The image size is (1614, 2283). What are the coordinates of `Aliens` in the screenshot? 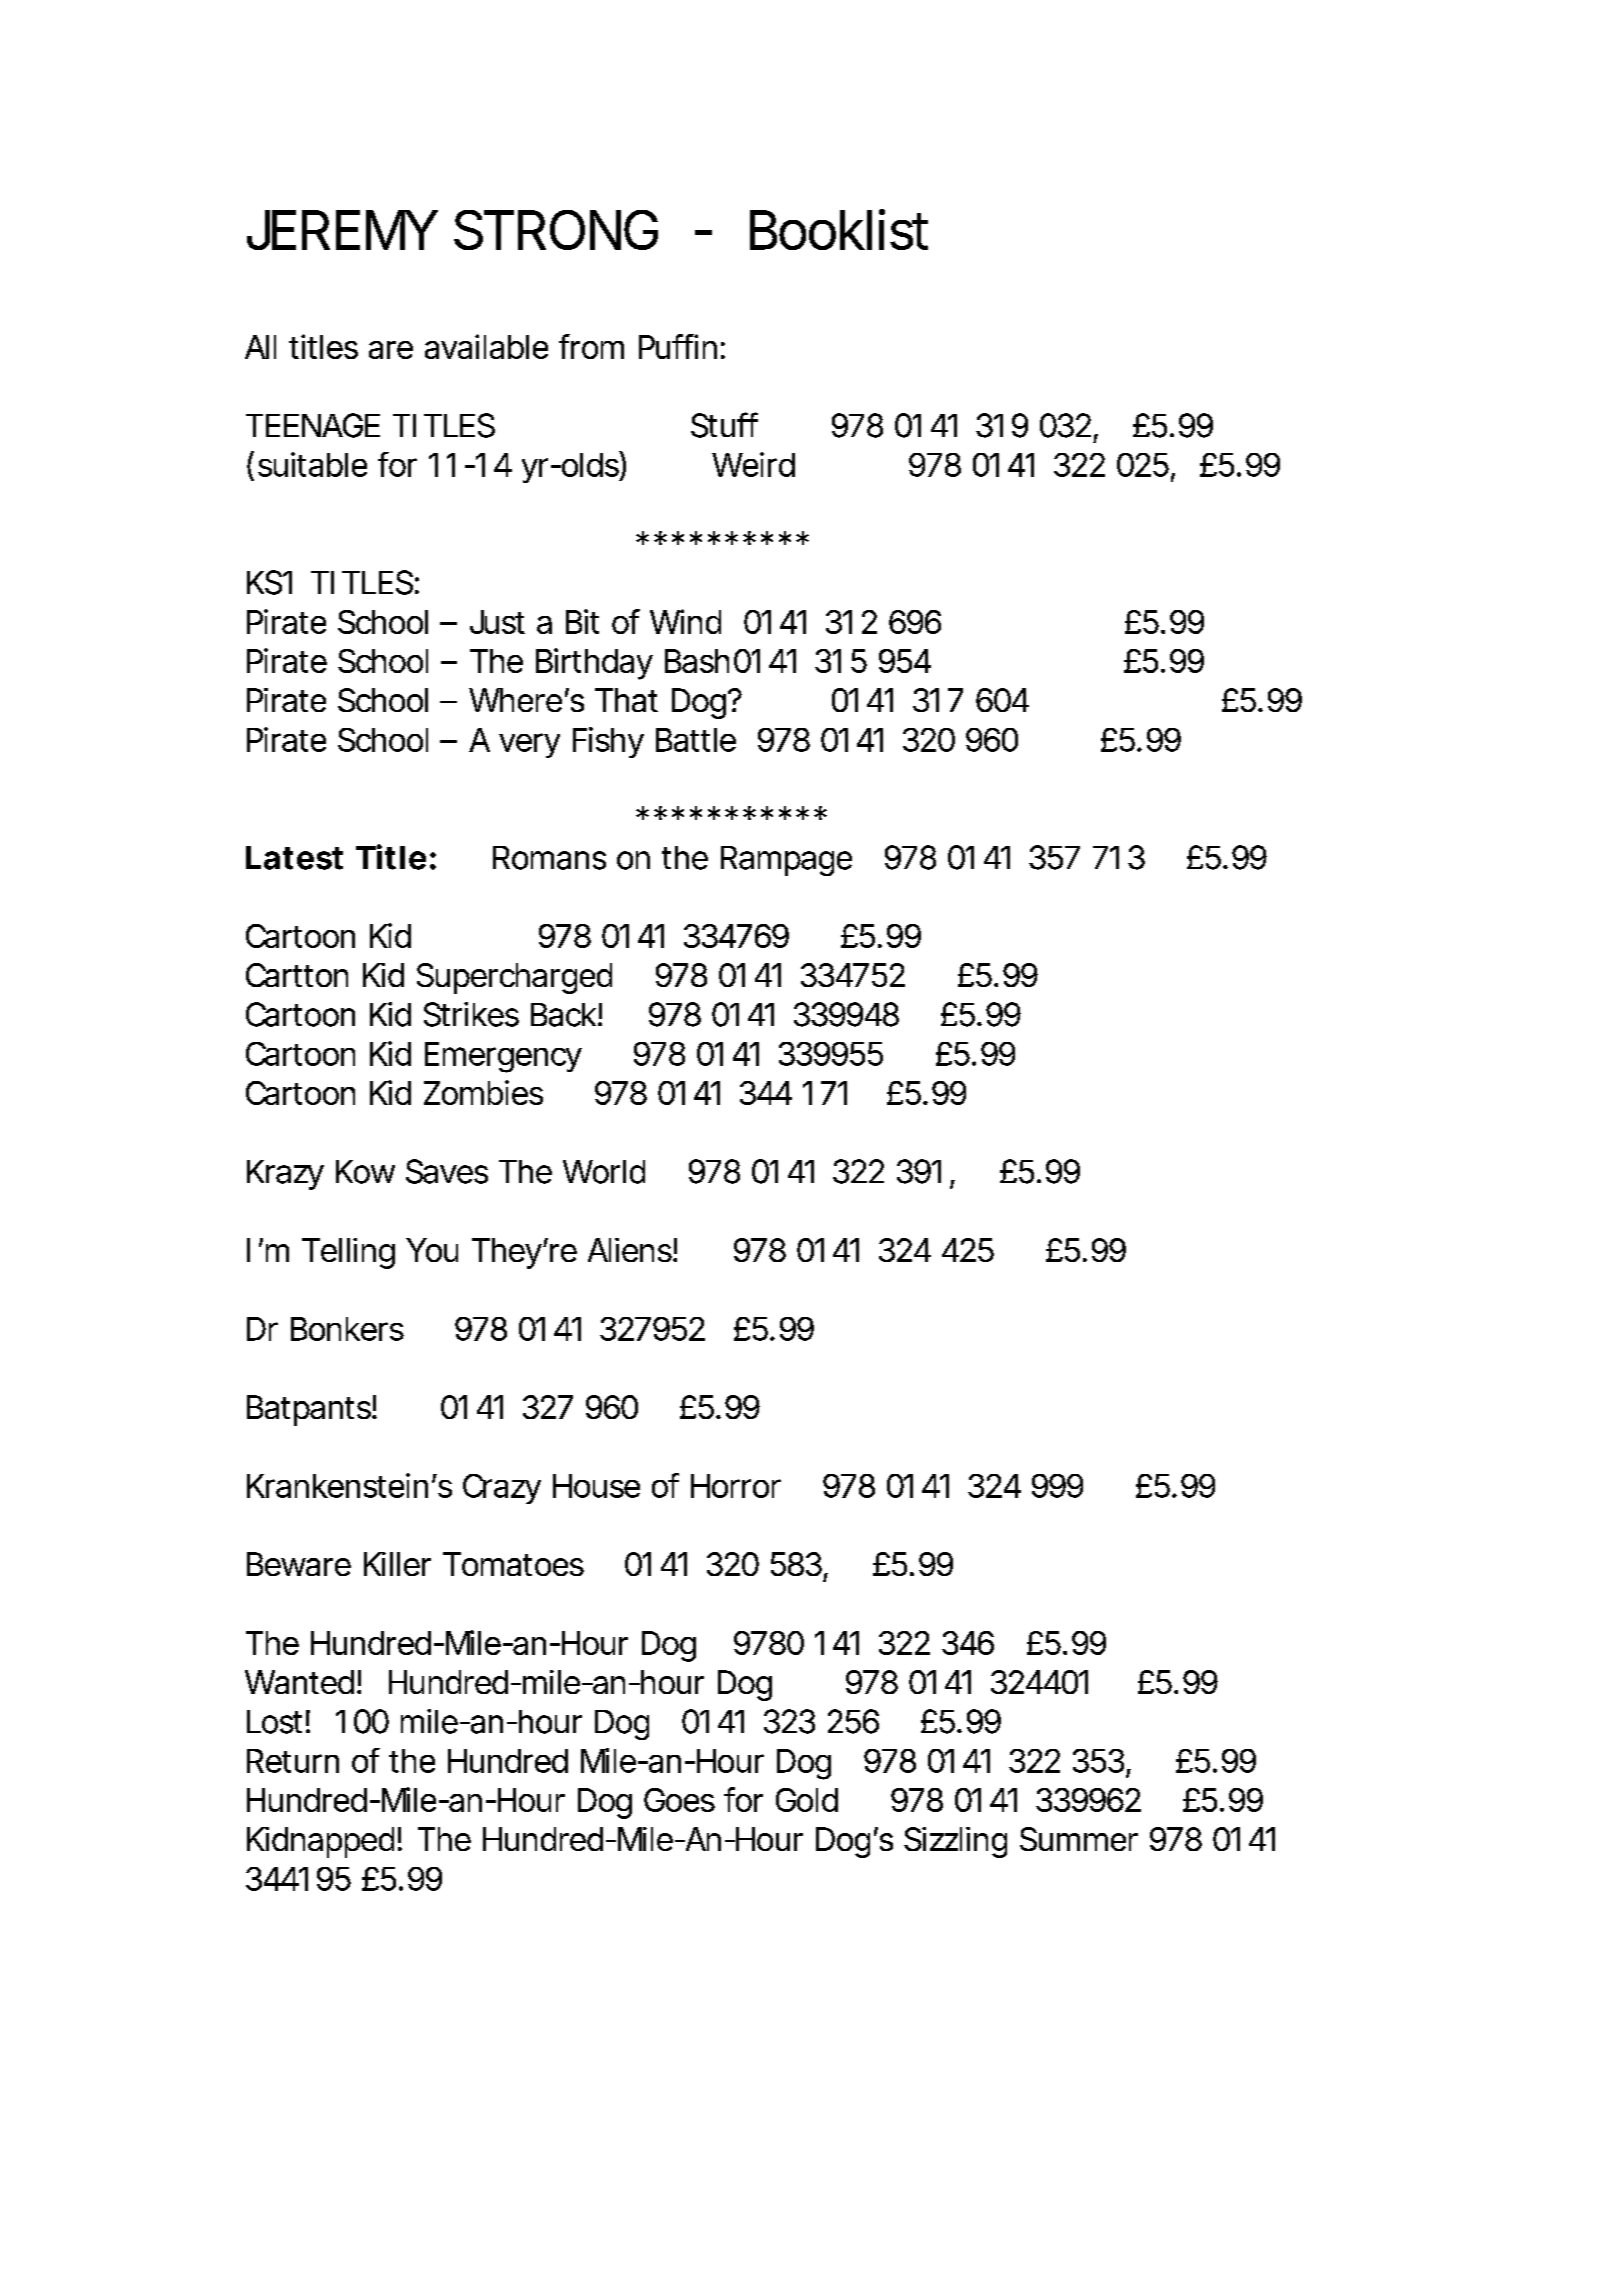 It's located at (632, 1250).
